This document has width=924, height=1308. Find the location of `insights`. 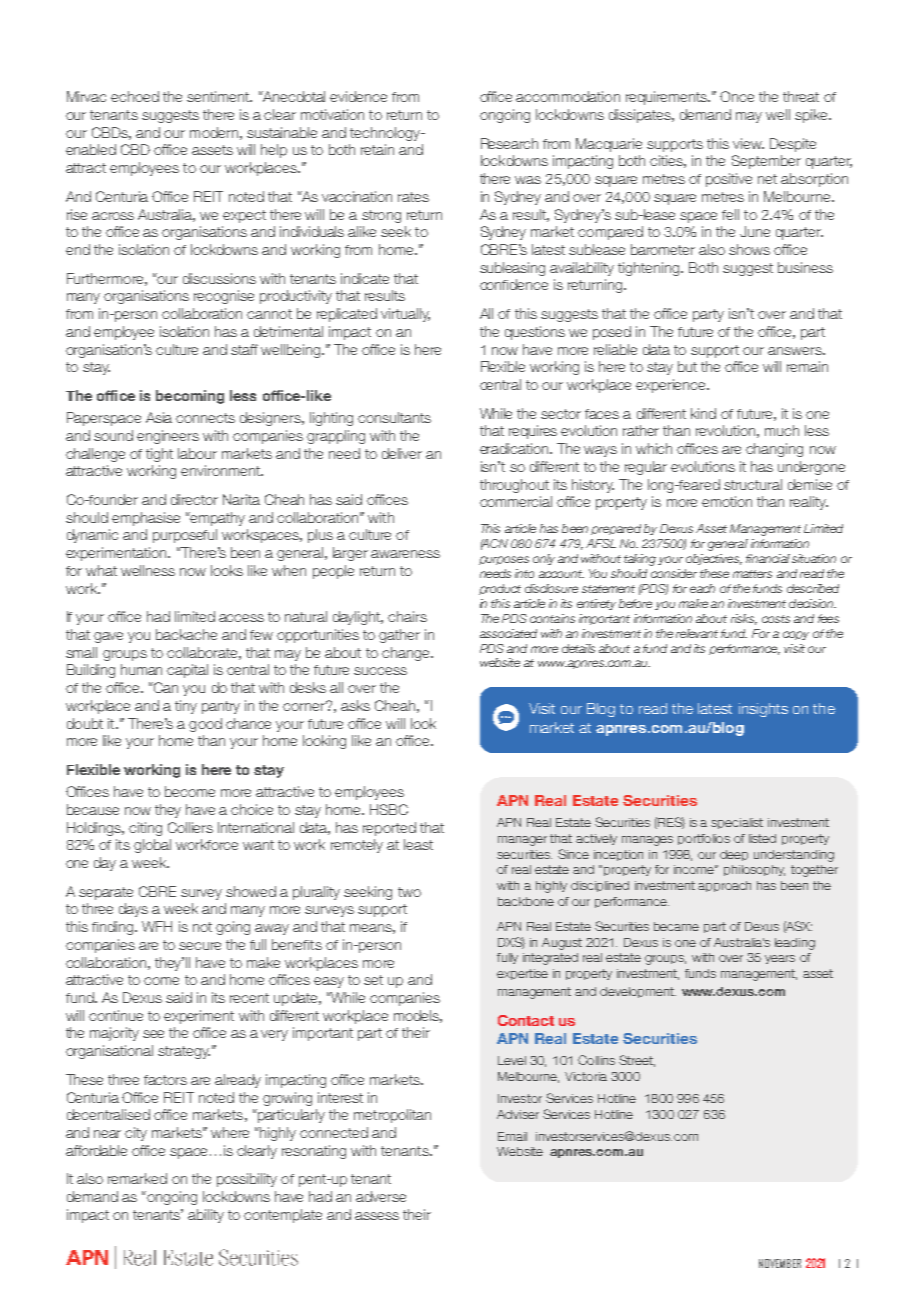

insights is located at coordinates (763, 710).
